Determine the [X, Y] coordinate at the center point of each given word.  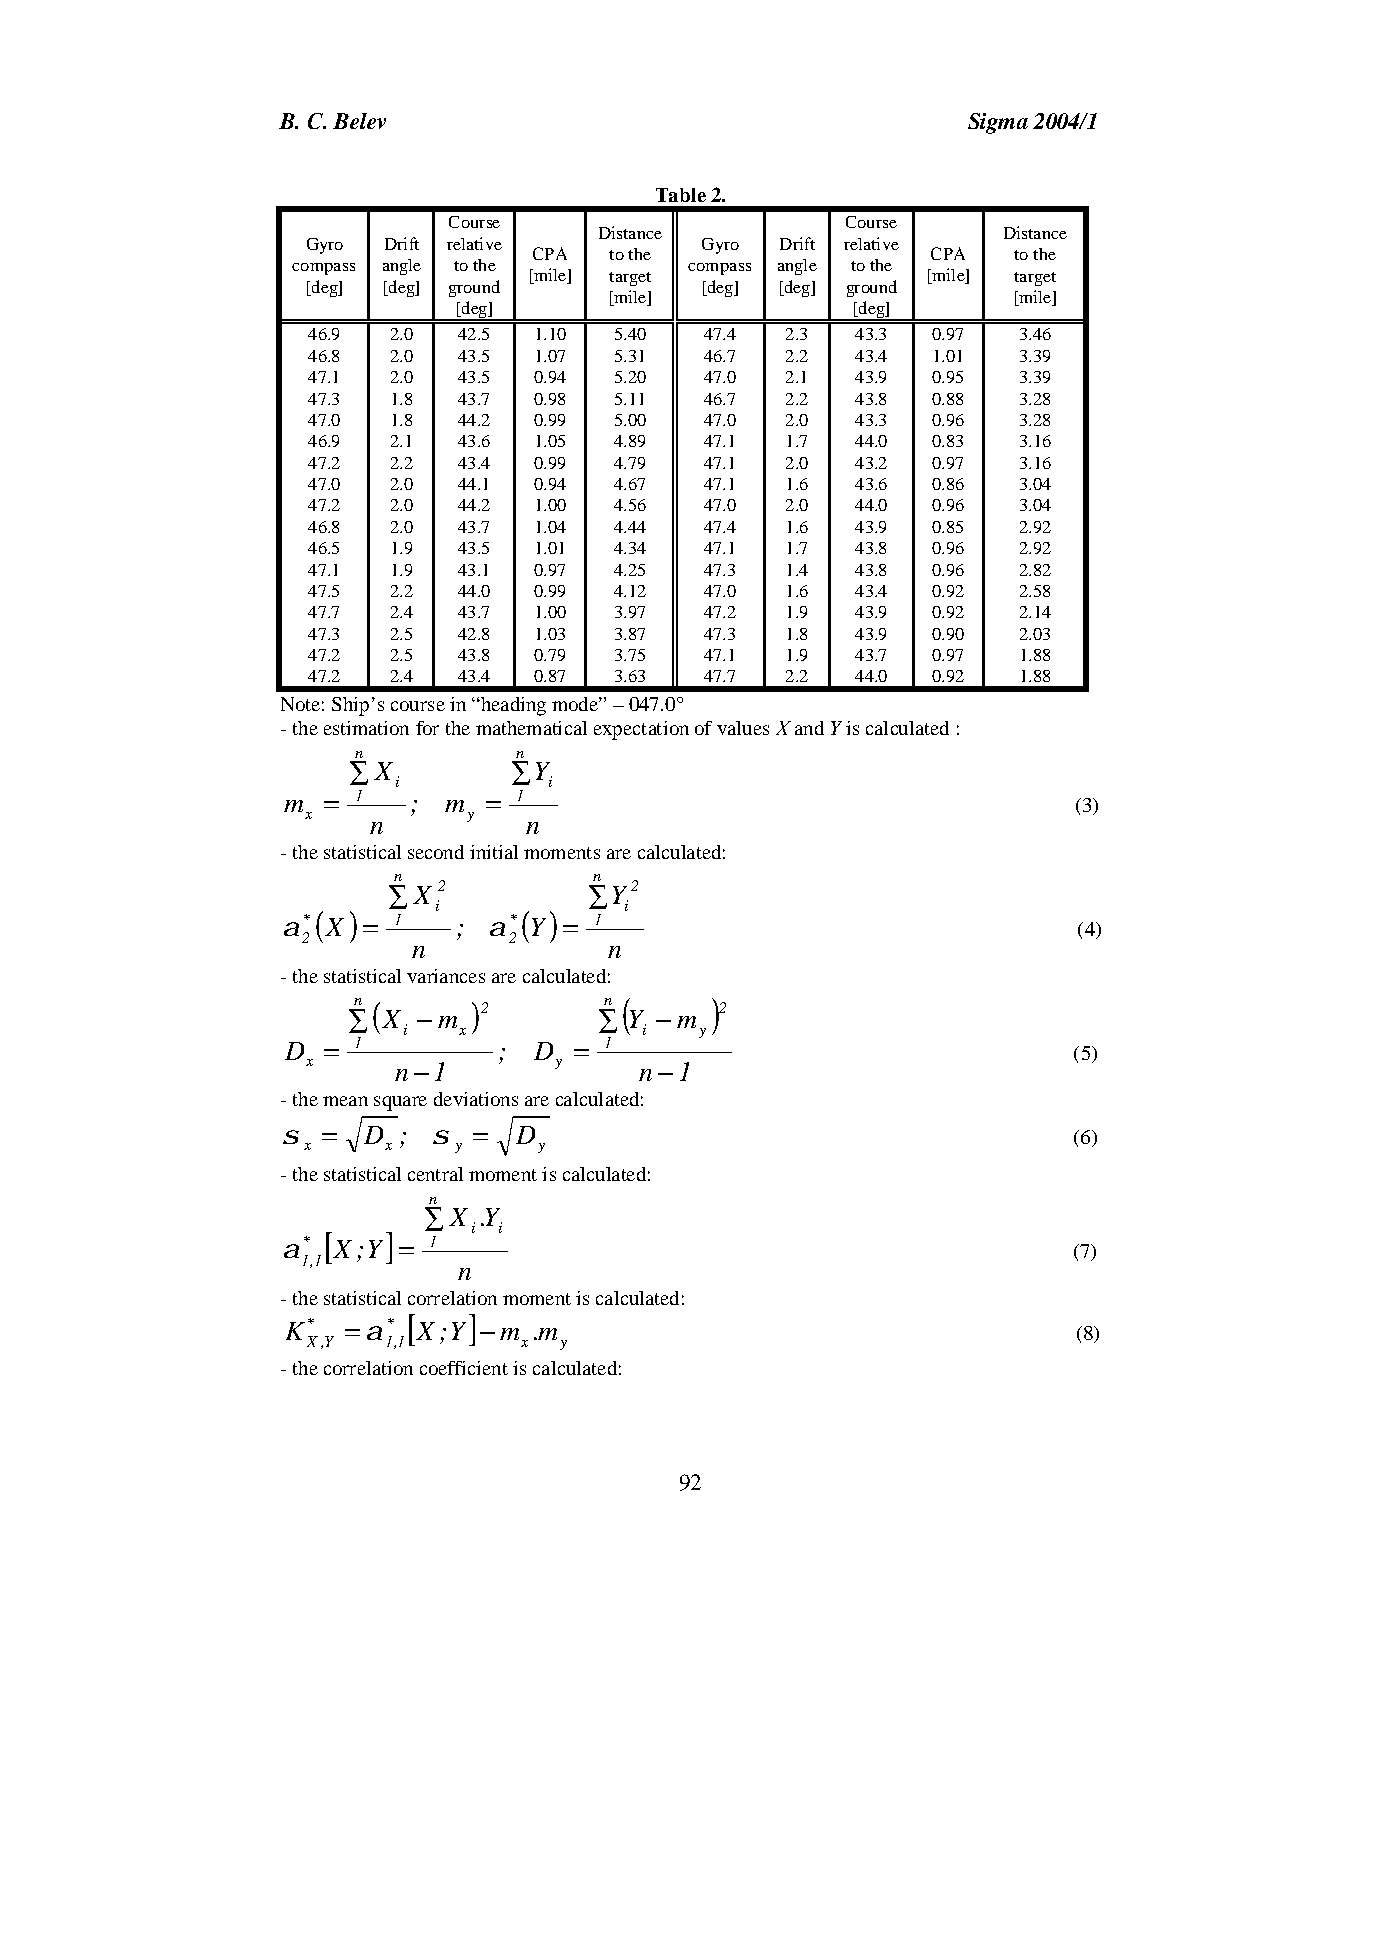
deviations [476, 1099]
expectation [641, 730]
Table [681, 195]
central [435, 1174]
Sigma [998, 123]
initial [494, 852]
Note [300, 704]
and [809, 728]
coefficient [464, 1368]
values [743, 728]
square [400, 1103]
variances [446, 976]
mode [576, 704]
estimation [366, 728]
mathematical [531, 728]
